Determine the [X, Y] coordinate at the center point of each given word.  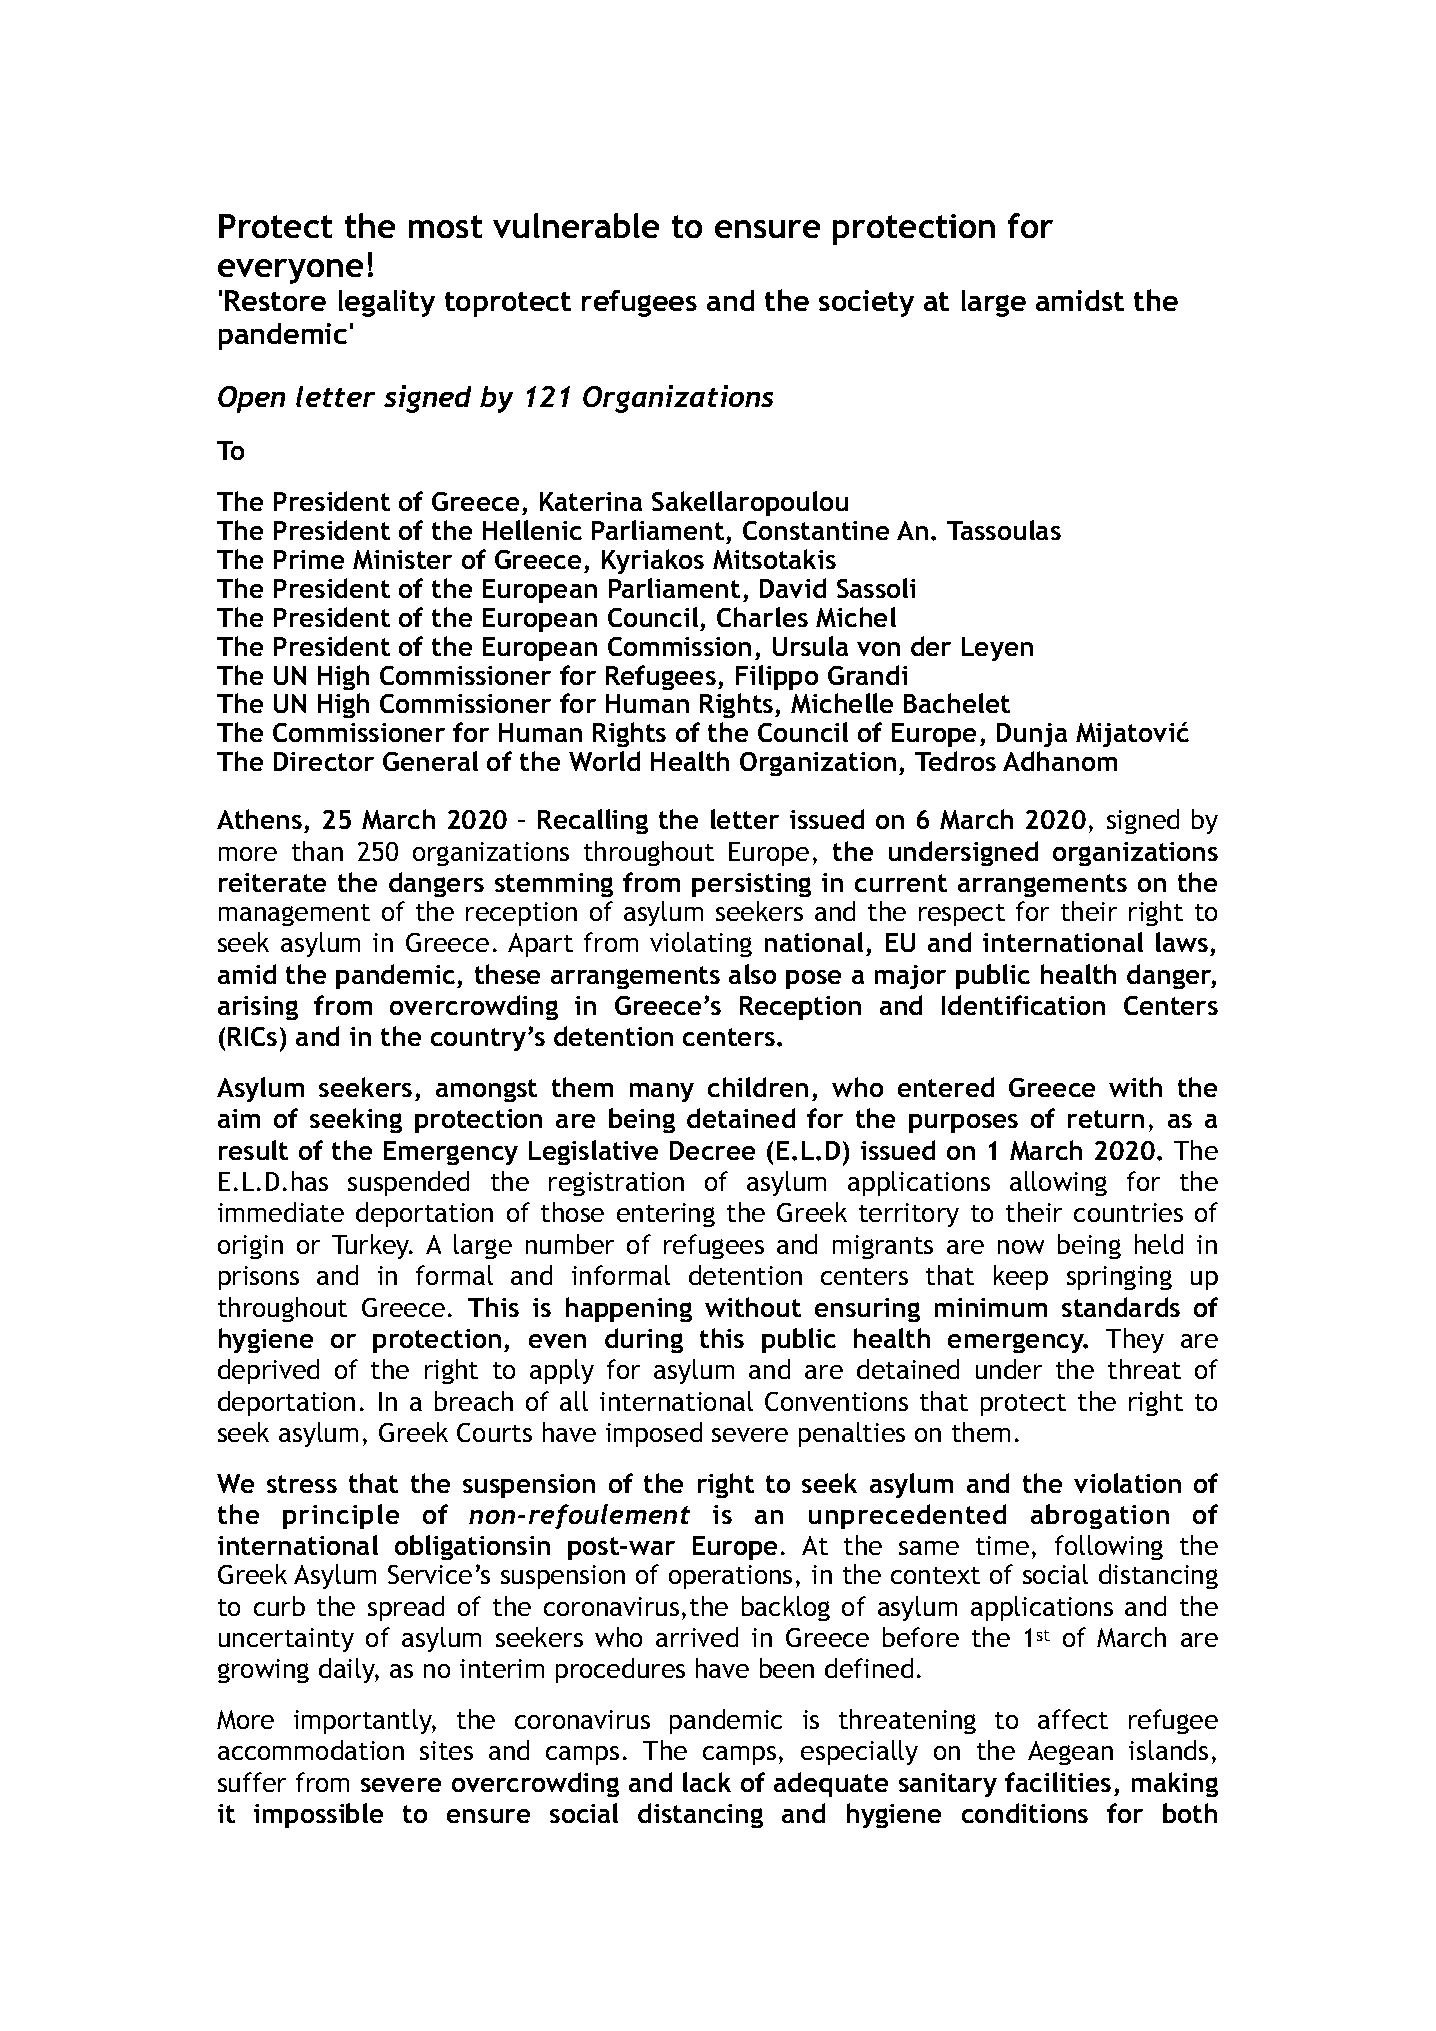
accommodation [311, 1750]
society [866, 303]
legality [387, 303]
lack [707, 1782]
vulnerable [576, 225]
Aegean [1070, 1753]
